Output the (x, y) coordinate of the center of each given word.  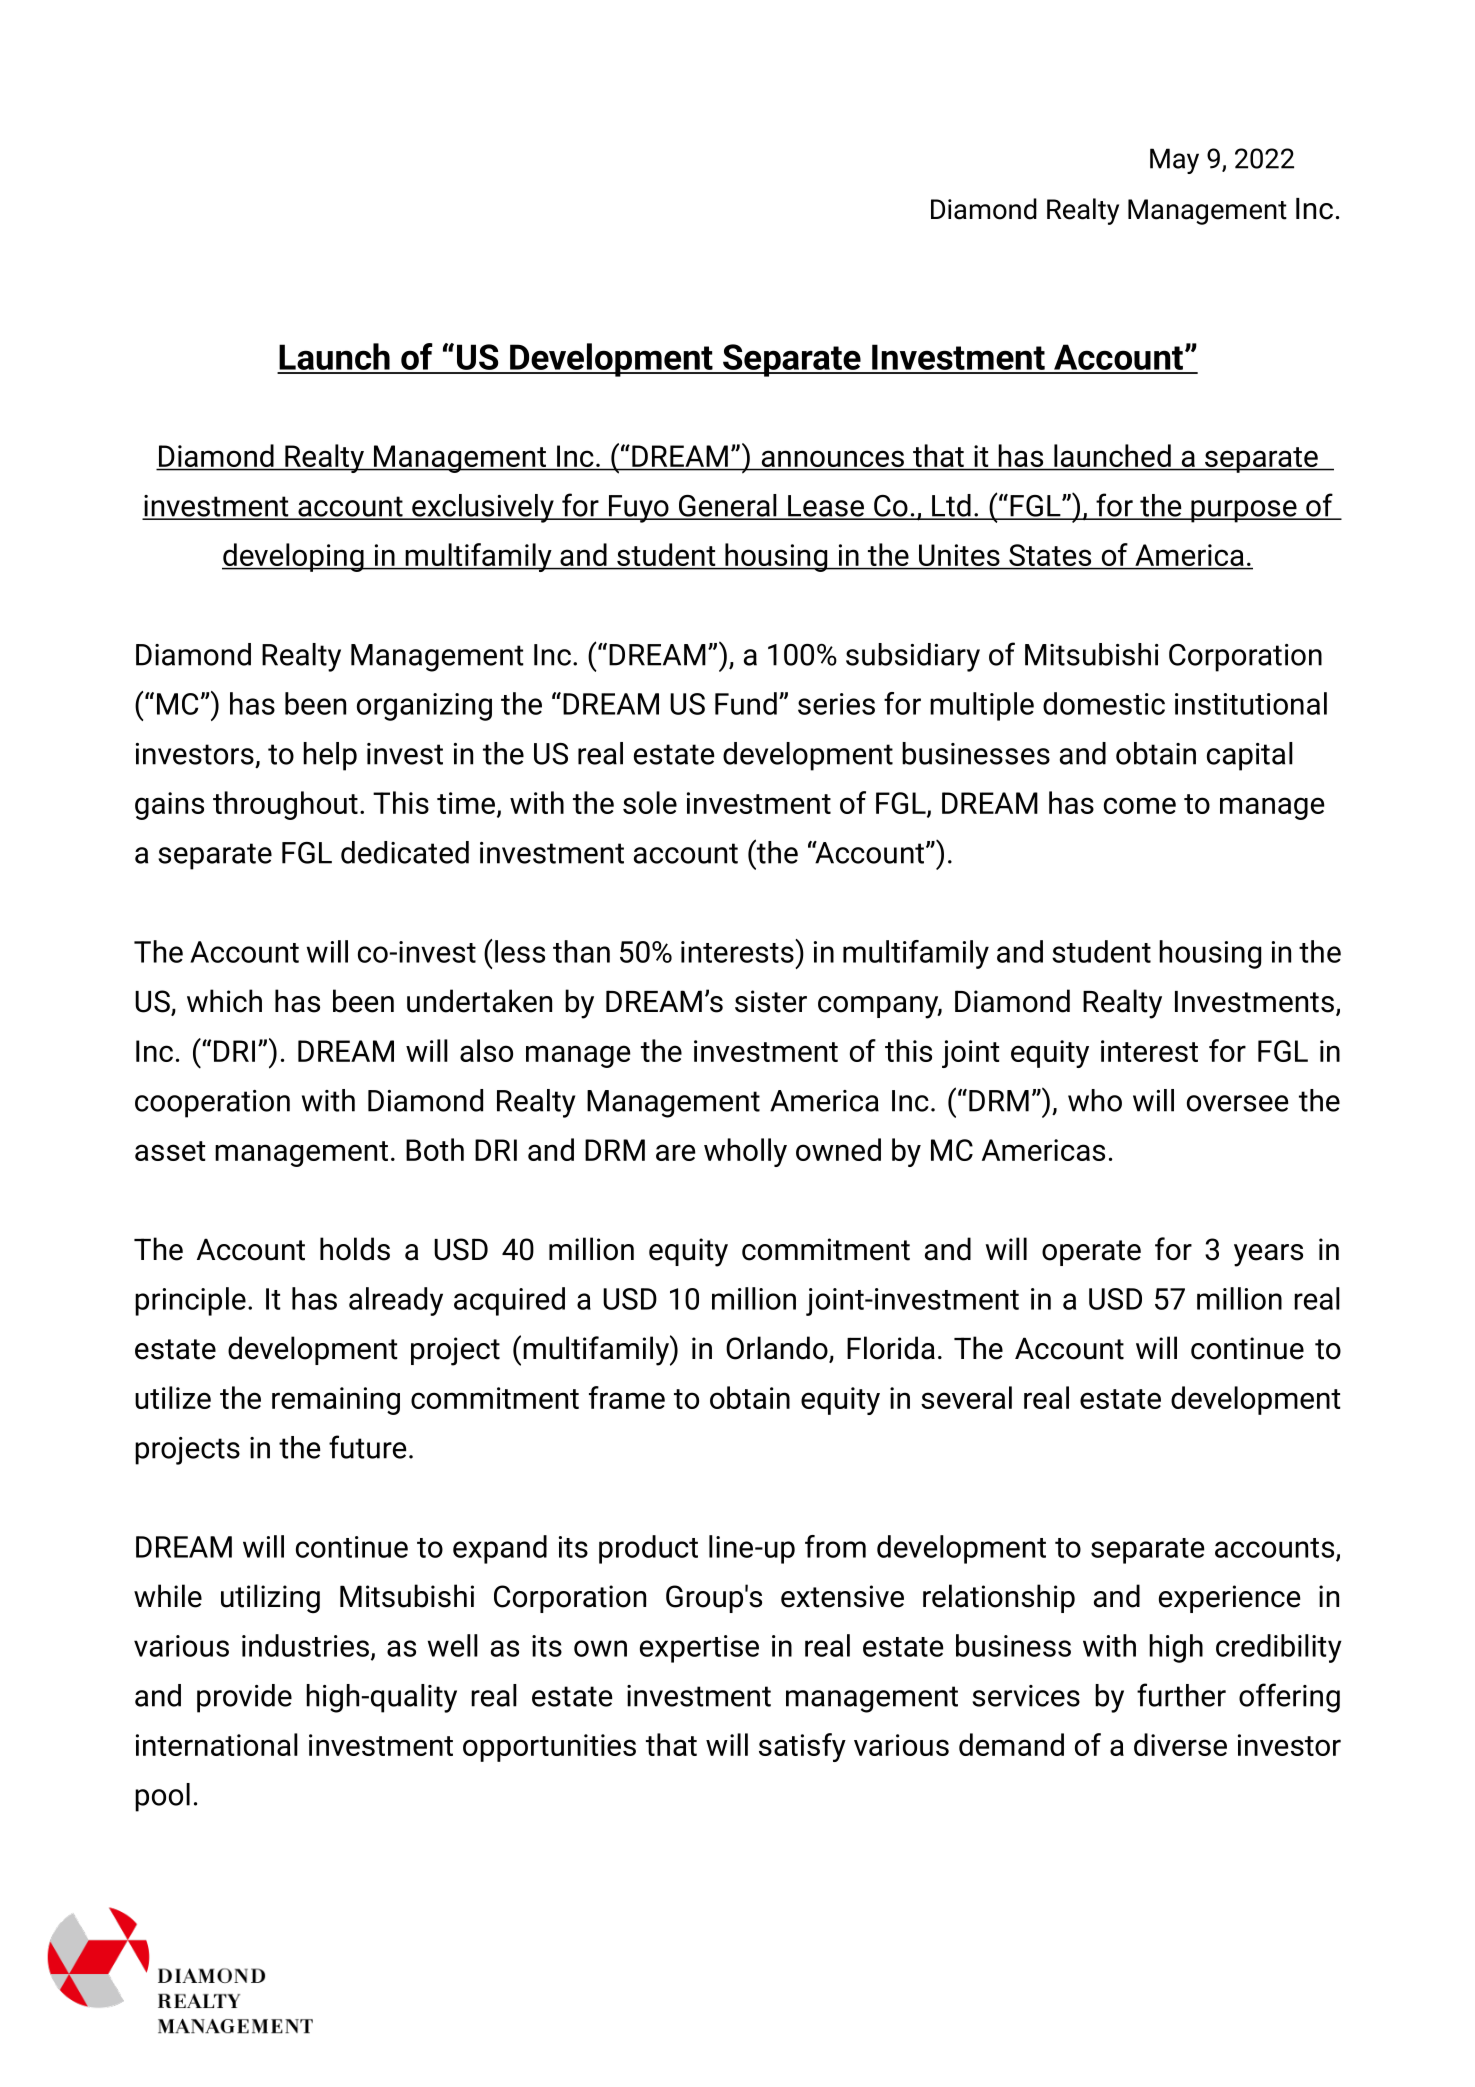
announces (833, 459)
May (1174, 161)
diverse (1180, 1744)
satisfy (802, 1747)
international (217, 1744)
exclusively (483, 508)
